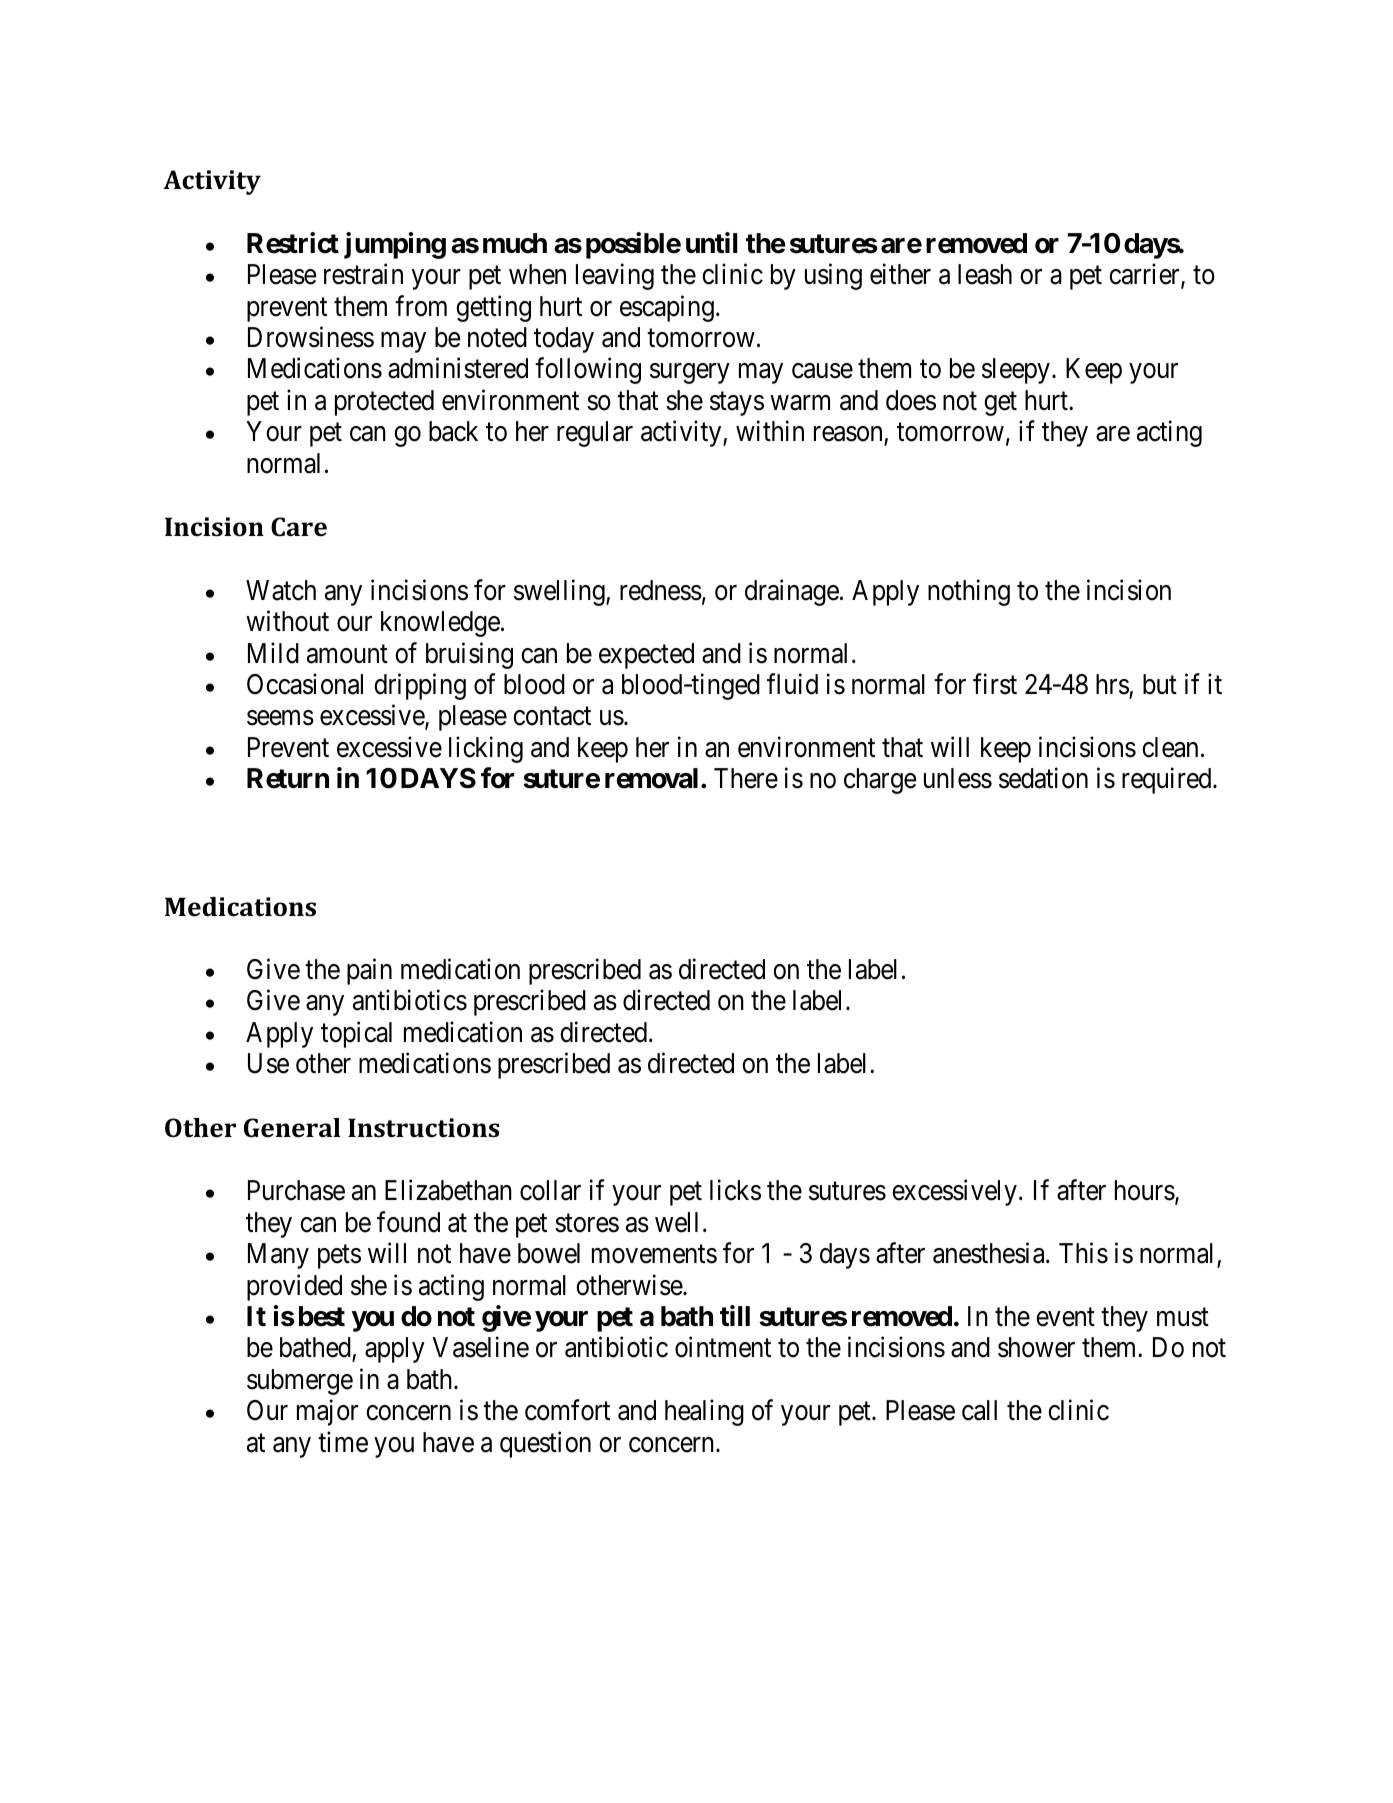 The image size is (1393, 1803). What do you see at coordinates (1145, 275) in the page?
I see `carrier` at bounding box center [1145, 275].
